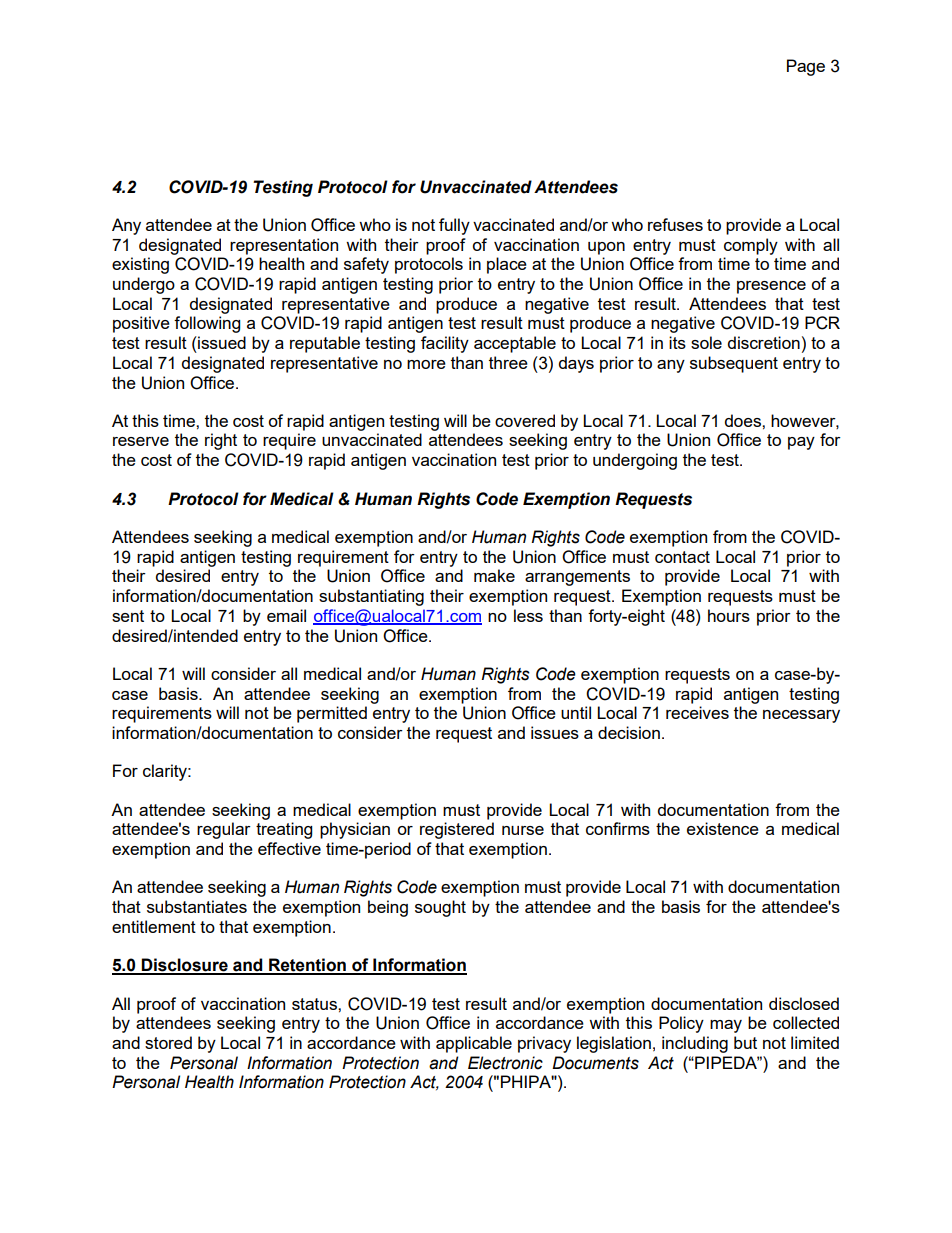 The width and height of the page is (952, 1233). Describe the element at coordinates (555, 732) in the page. I see `issues` at that location.
